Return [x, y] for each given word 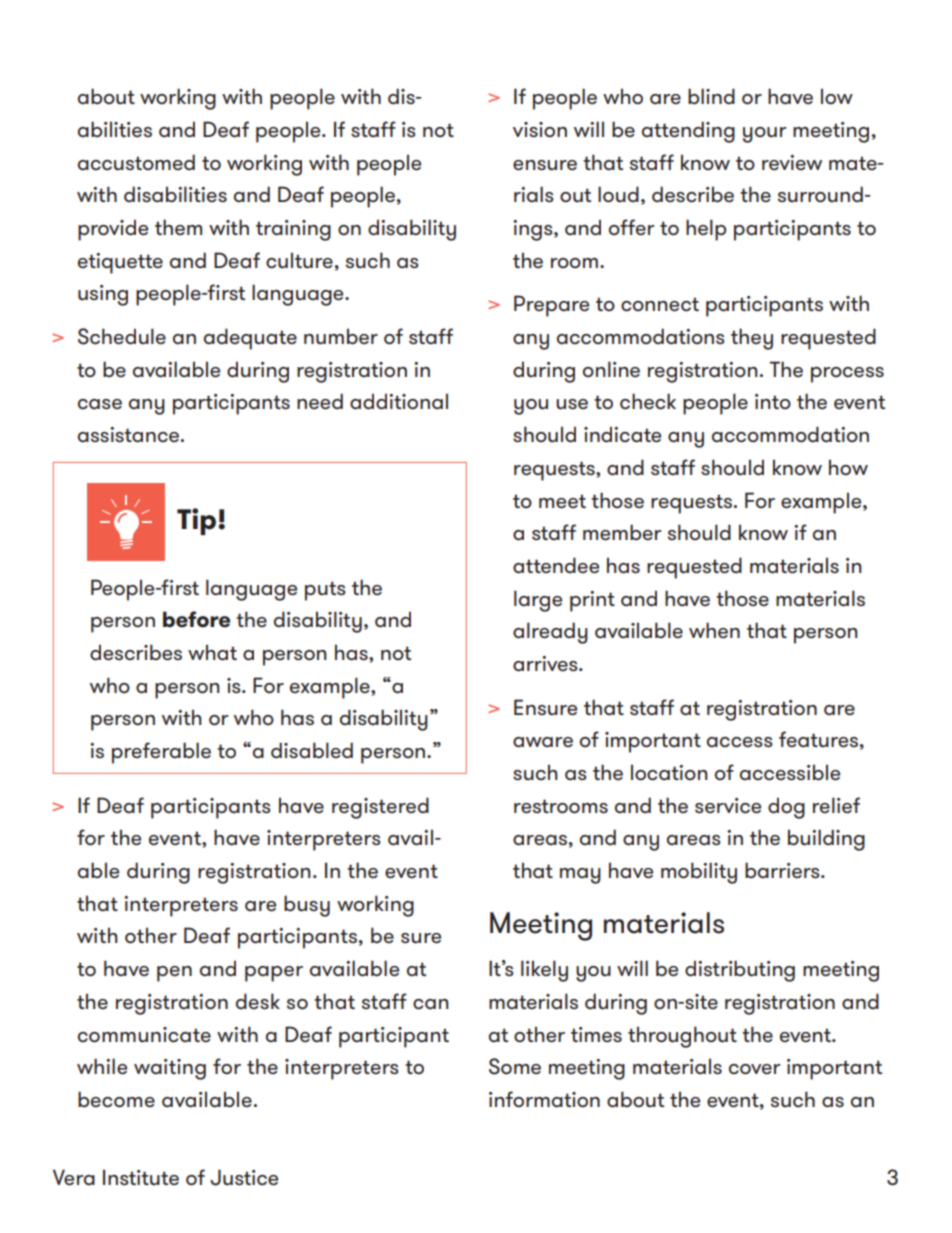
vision [540, 130]
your [765, 135]
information [544, 1099]
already [550, 633]
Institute [141, 1177]
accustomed [136, 162]
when [714, 630]
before [196, 619]
